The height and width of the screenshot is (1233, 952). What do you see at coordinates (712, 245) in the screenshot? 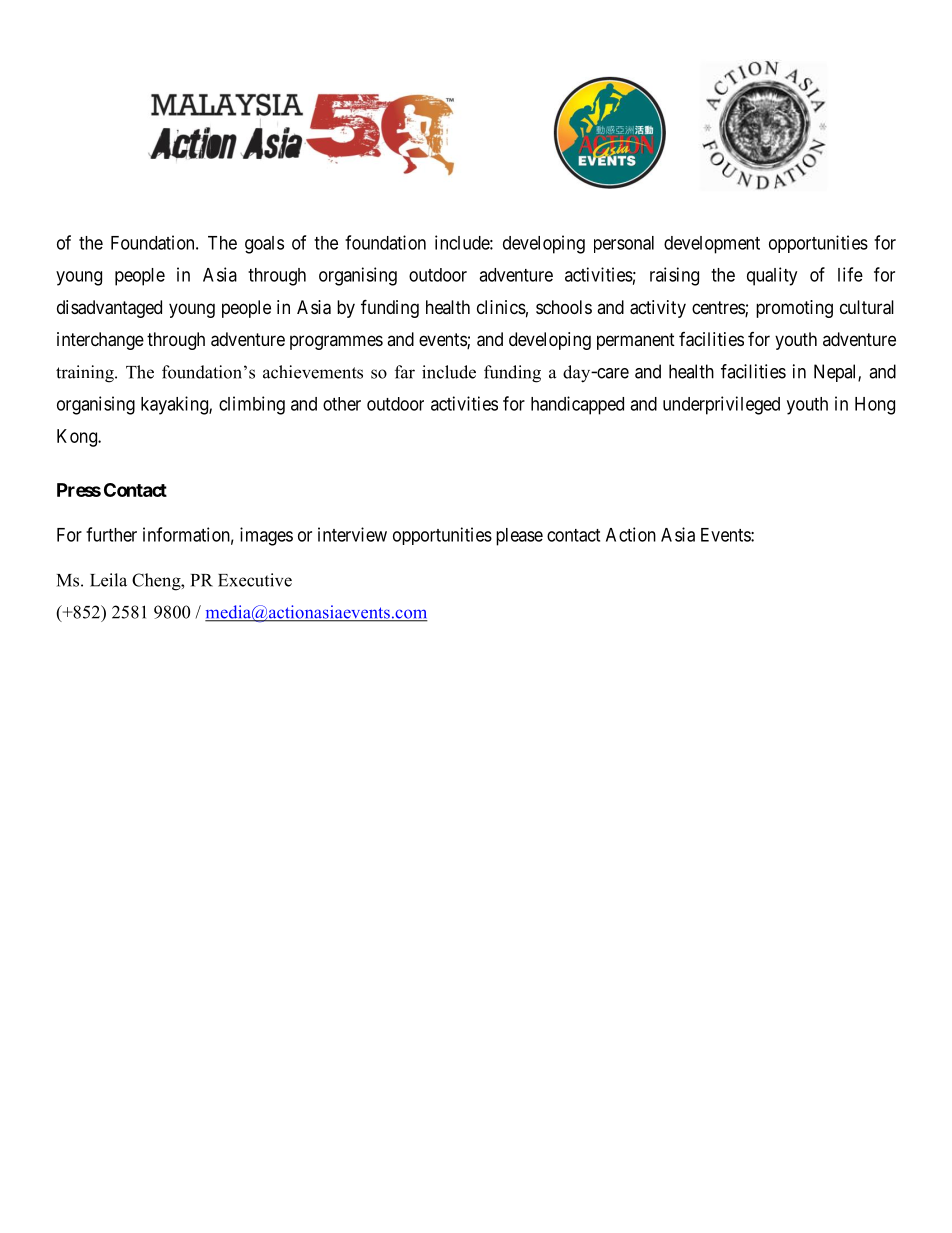
I see `development` at bounding box center [712, 245].
